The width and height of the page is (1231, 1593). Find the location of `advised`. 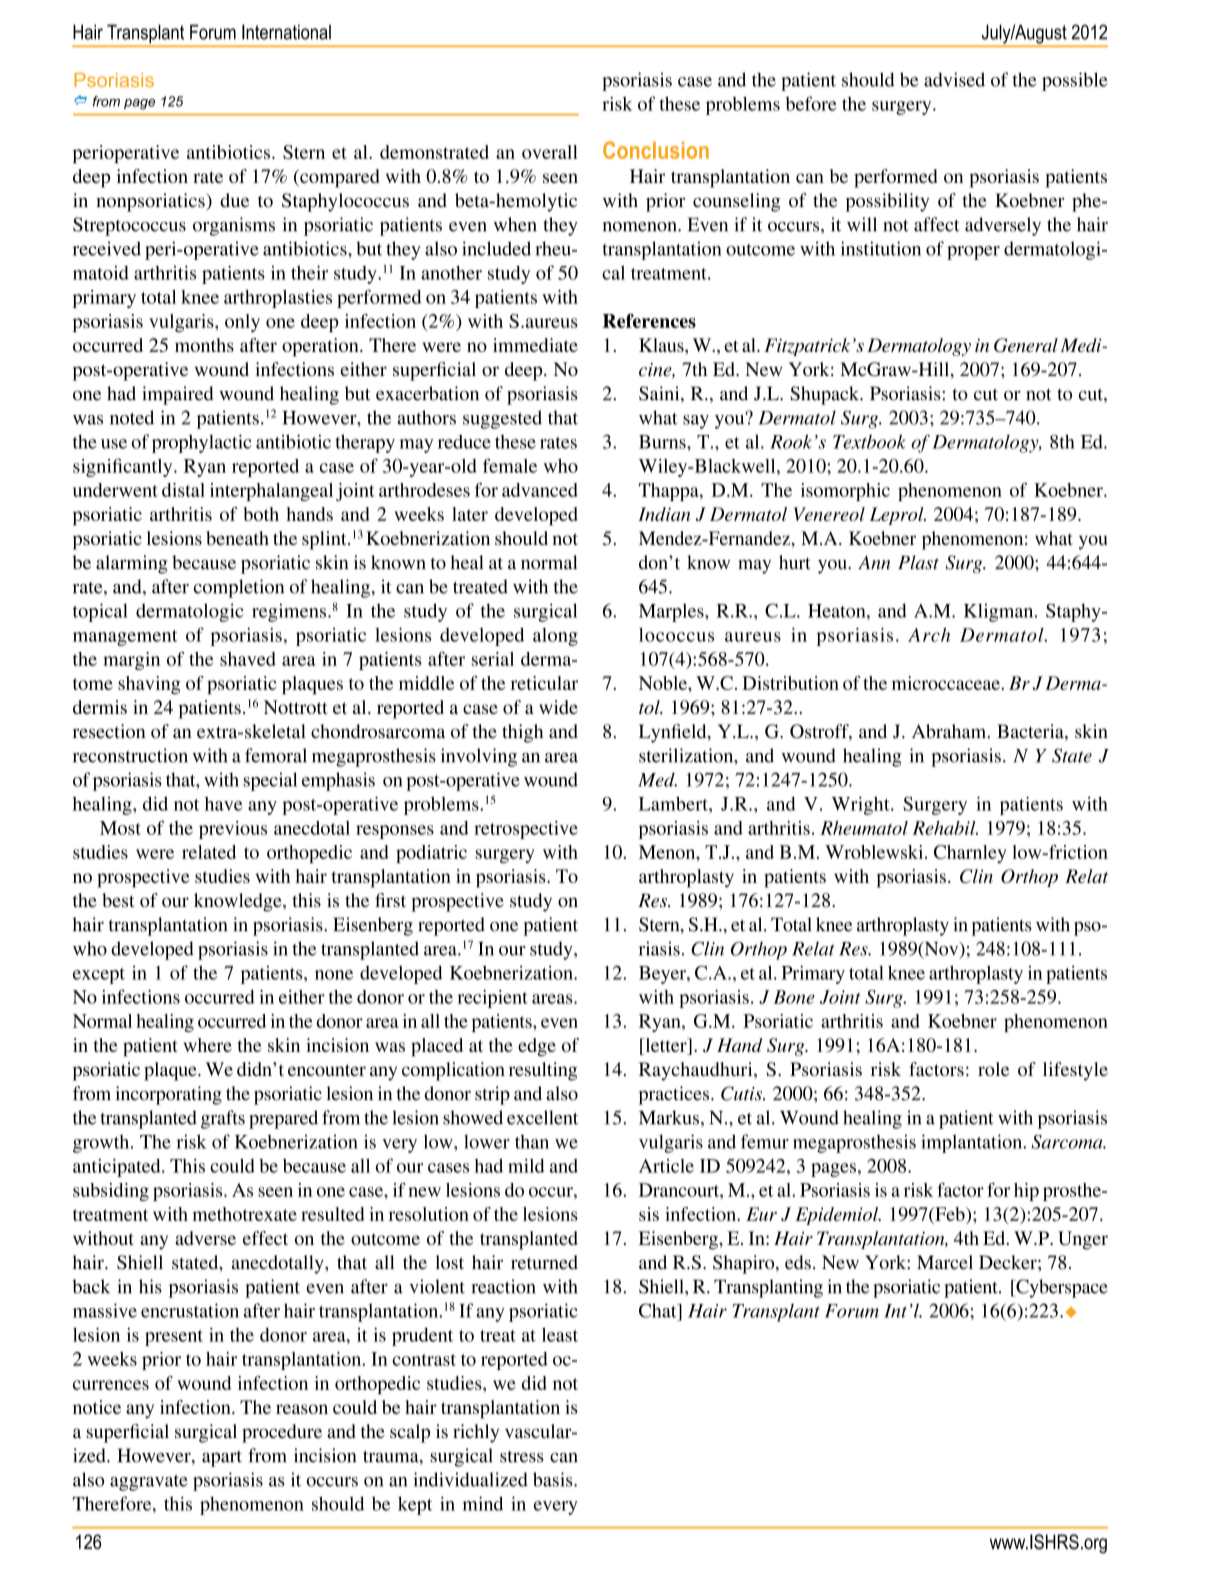

advised is located at coordinates (954, 79).
